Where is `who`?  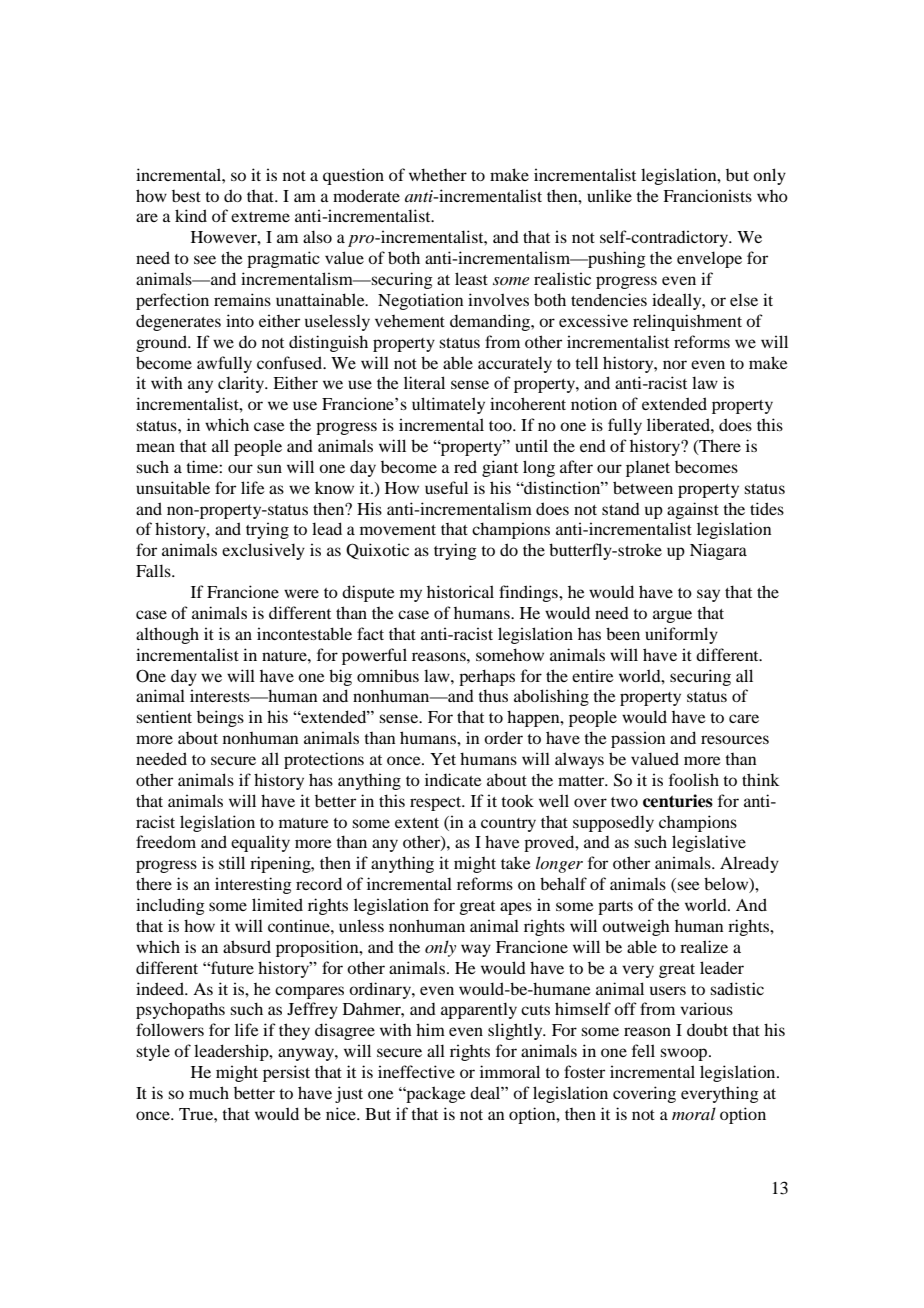
who is located at coordinates (772, 196).
